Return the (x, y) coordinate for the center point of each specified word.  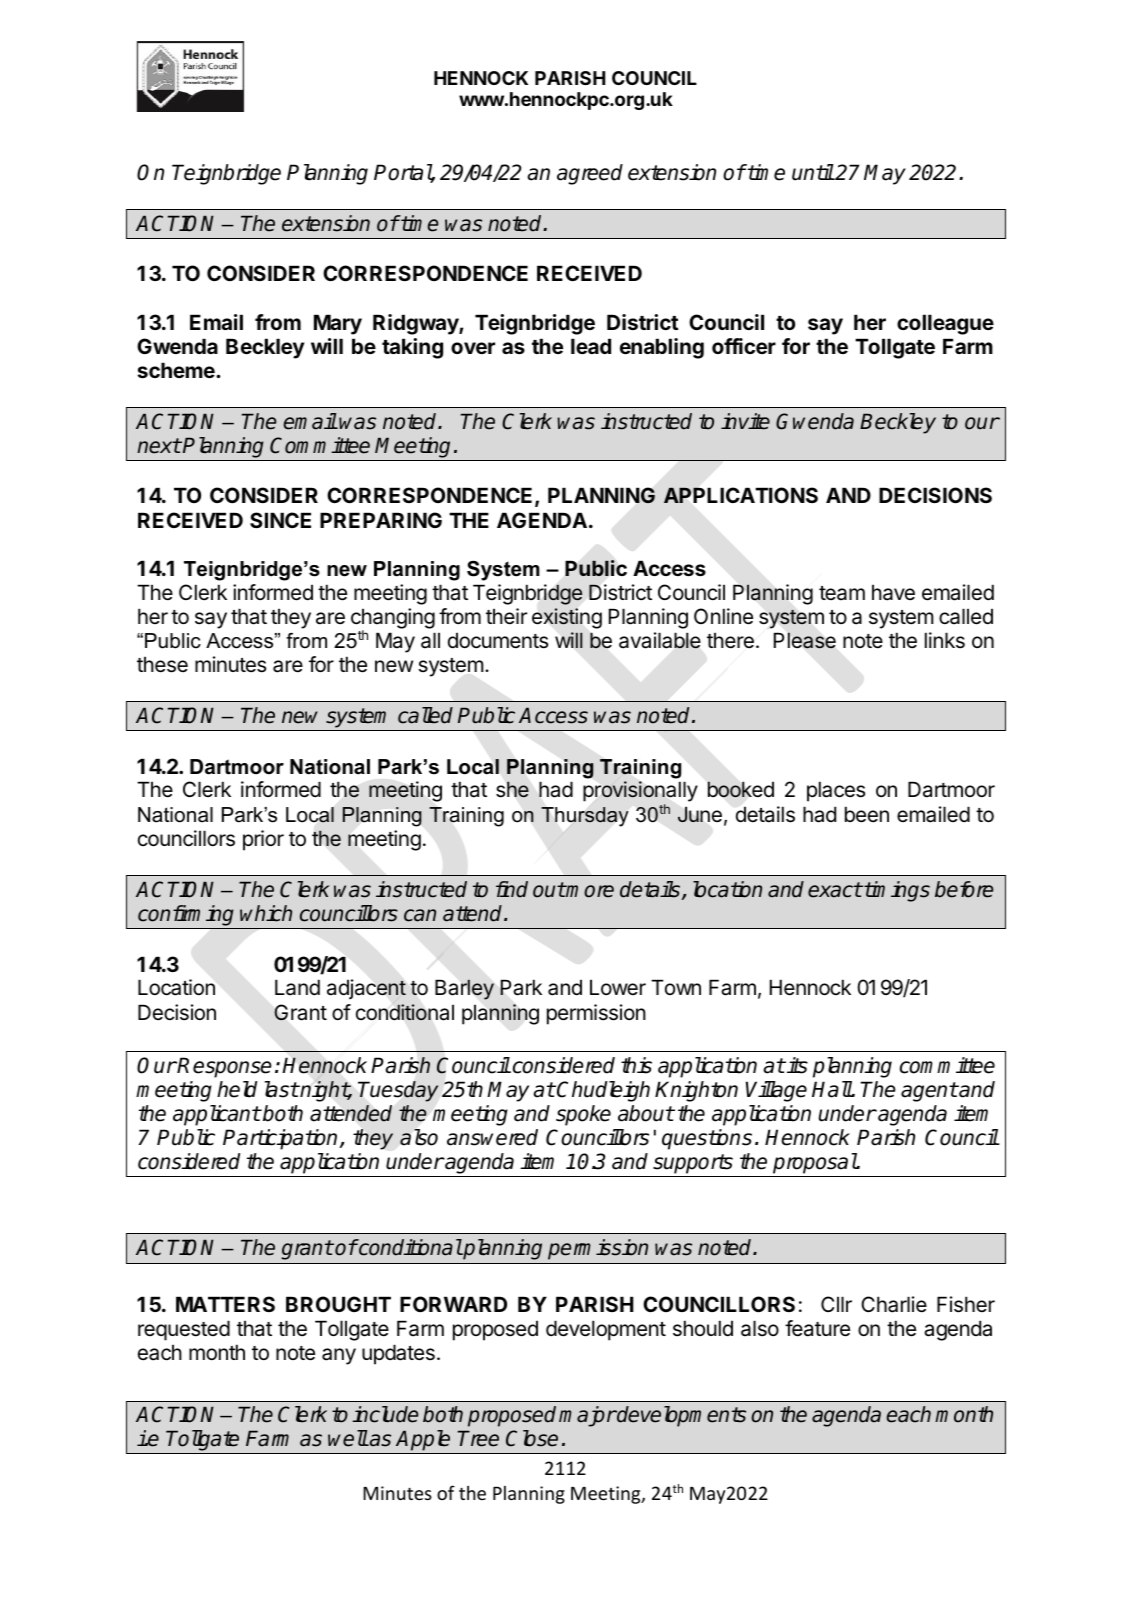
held (237, 1089)
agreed (590, 174)
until (813, 172)
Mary (338, 324)
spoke (583, 1115)
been (867, 814)
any (339, 1356)
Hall (832, 1089)
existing (567, 618)
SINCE (280, 520)
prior (263, 840)
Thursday (584, 817)
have (893, 592)
